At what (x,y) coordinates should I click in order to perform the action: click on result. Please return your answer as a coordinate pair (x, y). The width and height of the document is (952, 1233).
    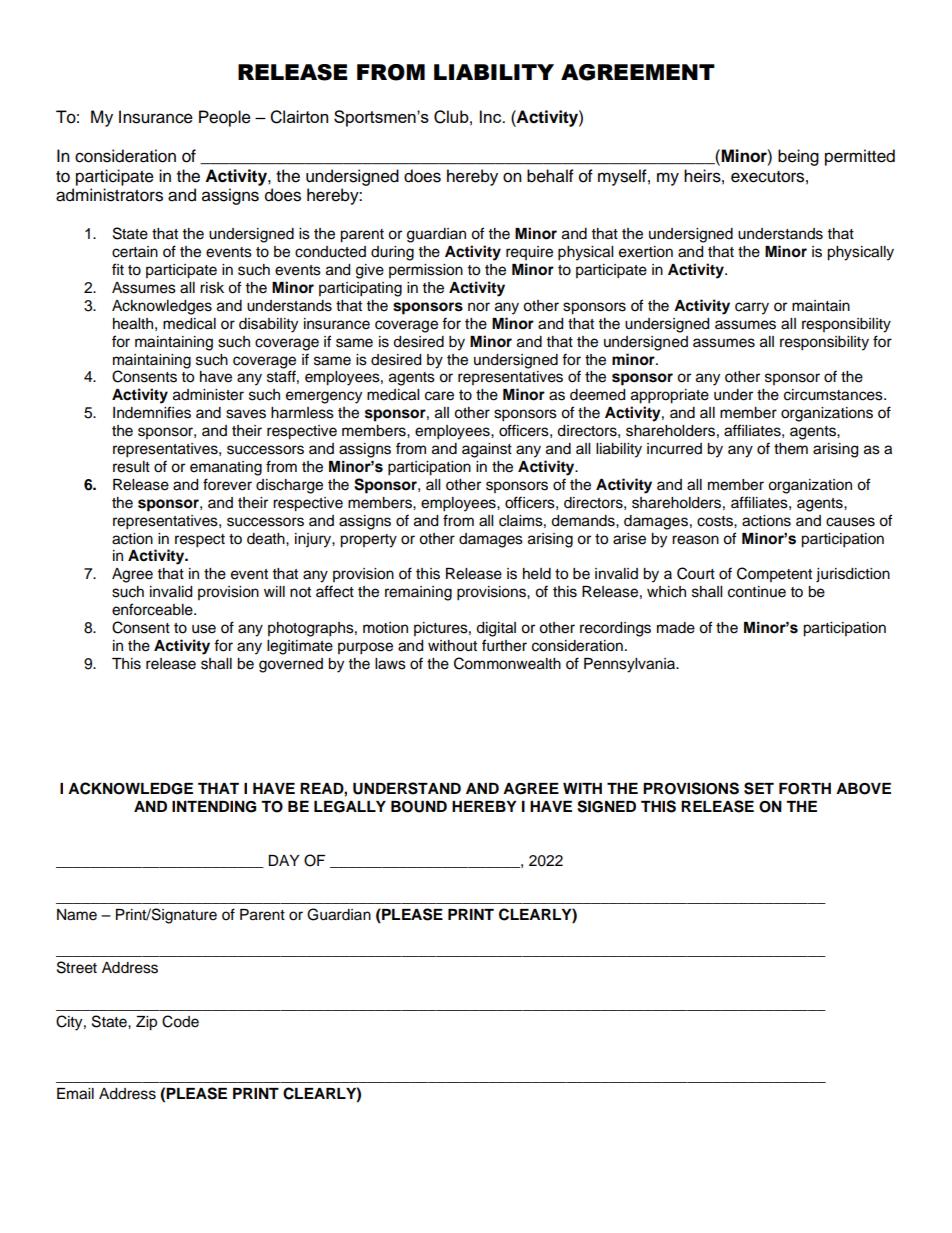
    Looking at the image, I should click on (131, 467).
